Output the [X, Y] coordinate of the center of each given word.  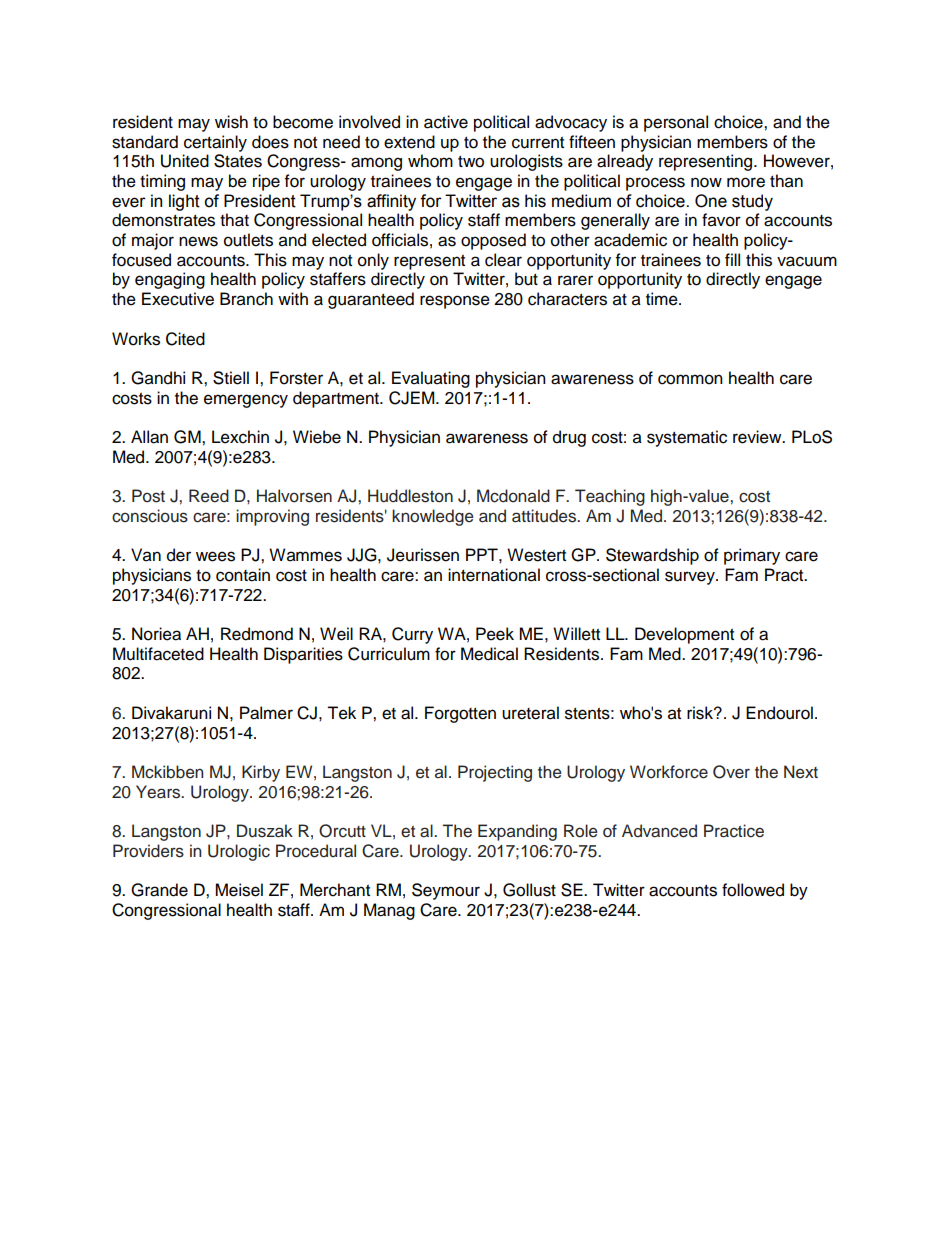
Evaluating [431, 379]
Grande [159, 890]
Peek [495, 634]
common [690, 379]
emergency [246, 401]
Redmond [257, 634]
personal [676, 123]
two [471, 162]
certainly [215, 143]
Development [684, 635]
